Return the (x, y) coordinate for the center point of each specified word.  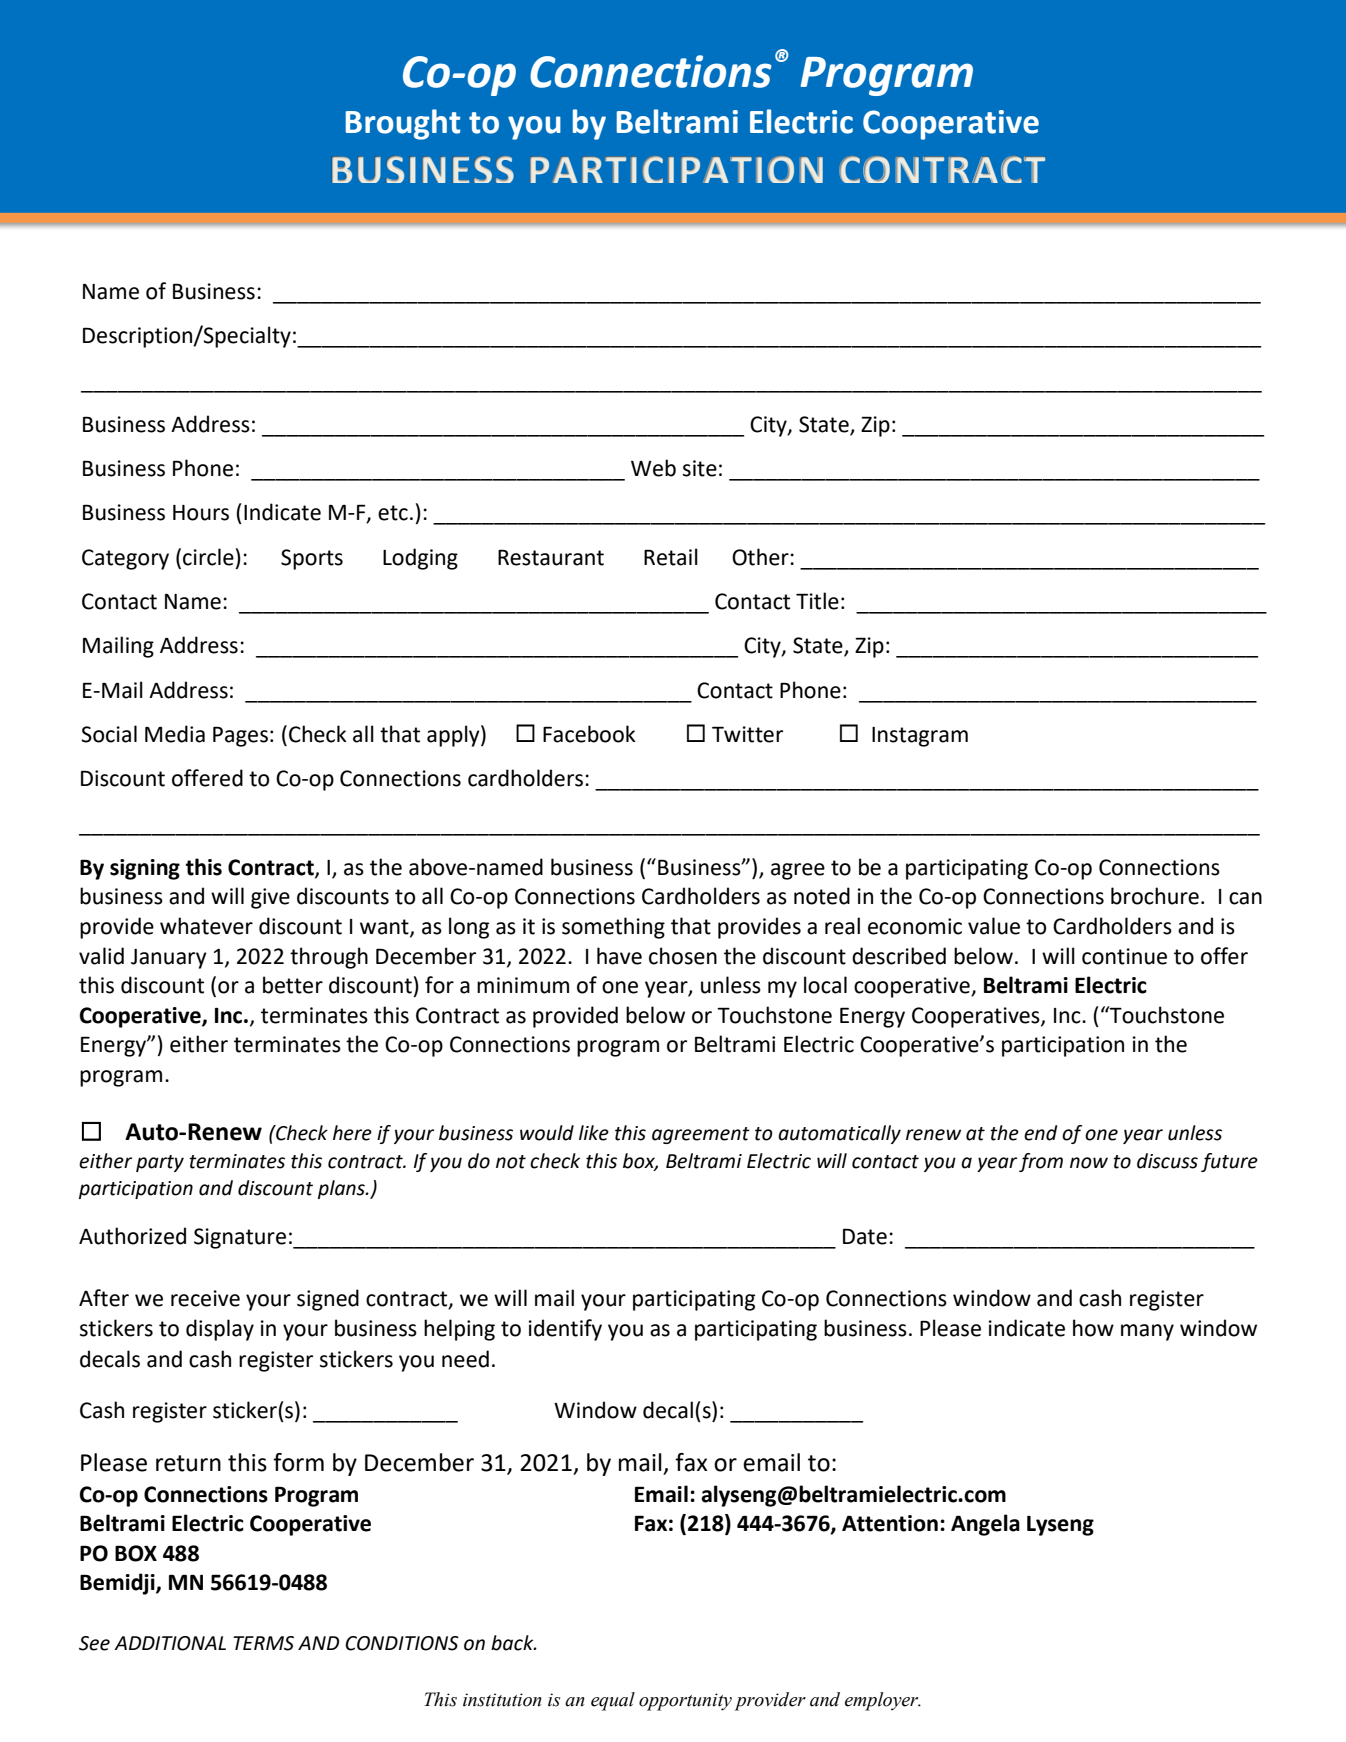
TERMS (263, 1643)
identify (565, 1330)
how (1093, 1328)
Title (817, 601)
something (613, 928)
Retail (671, 557)
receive (205, 1298)
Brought (402, 124)
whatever (206, 926)
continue (1124, 956)
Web (653, 468)
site (700, 468)
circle (208, 557)
